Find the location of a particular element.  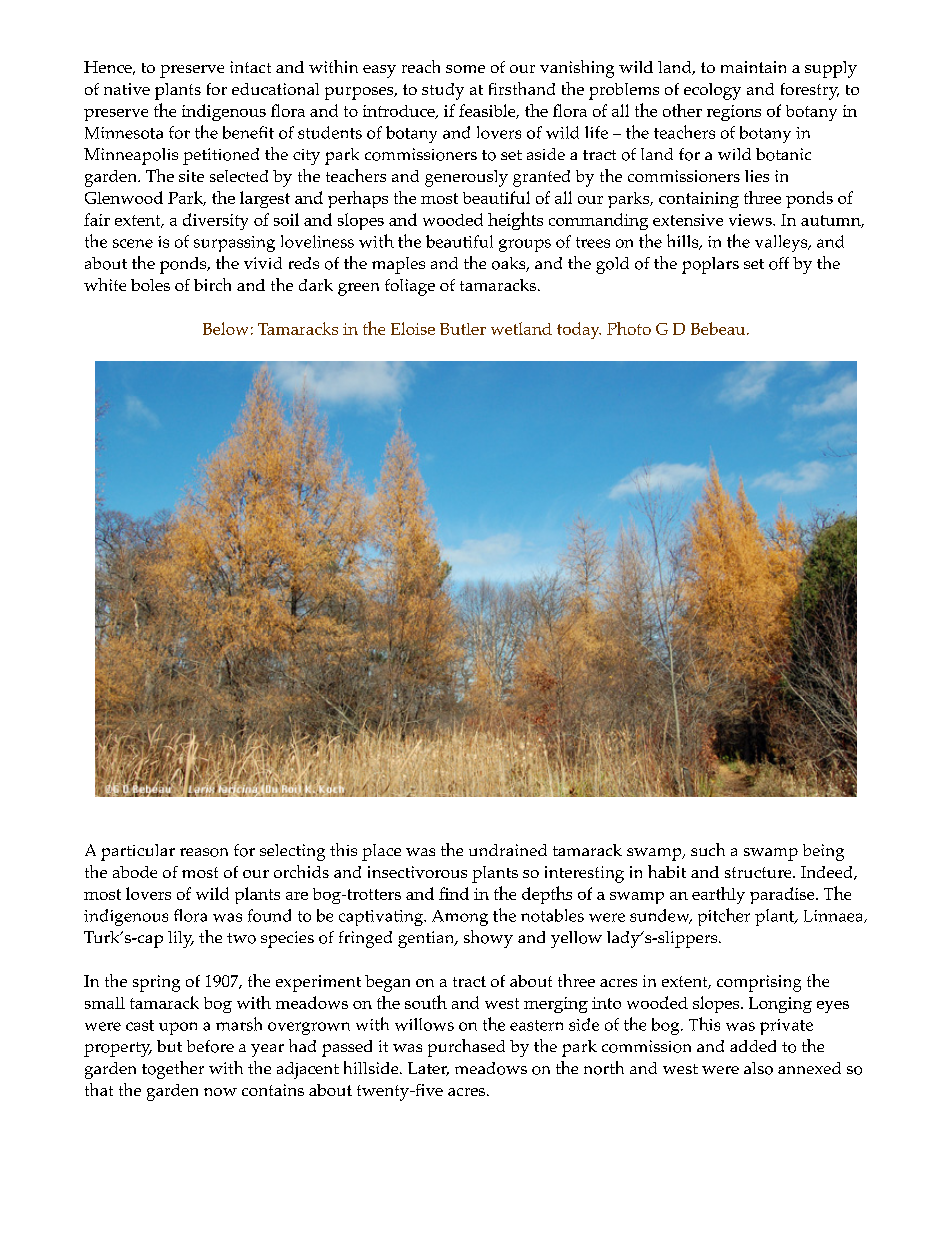

place is located at coordinates (381, 852).
